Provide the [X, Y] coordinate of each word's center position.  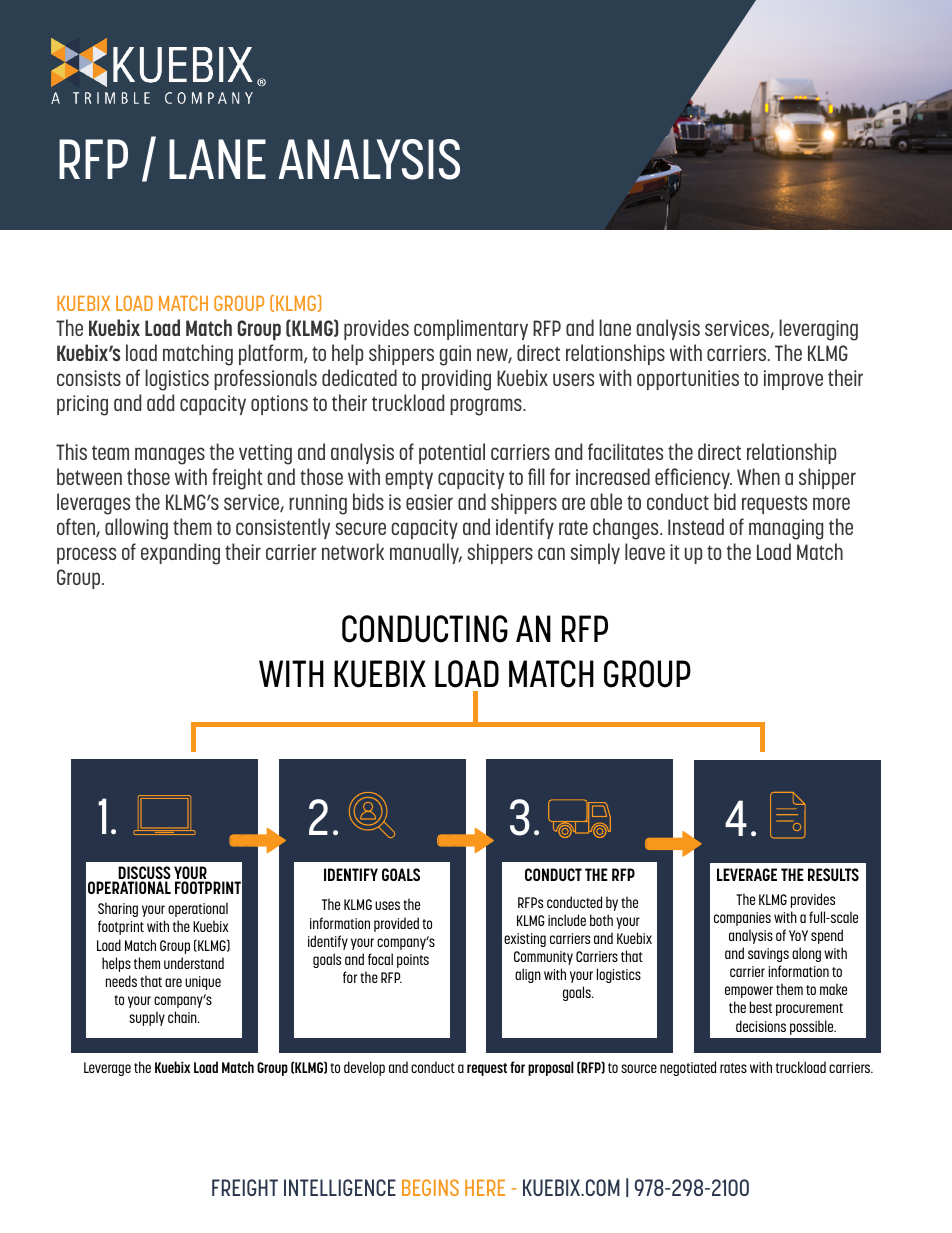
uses [387, 905]
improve [793, 380]
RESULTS [833, 874]
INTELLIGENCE [340, 1187]
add [160, 402]
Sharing [118, 909]
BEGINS [430, 1187]
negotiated [688, 1068]
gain [455, 355]
